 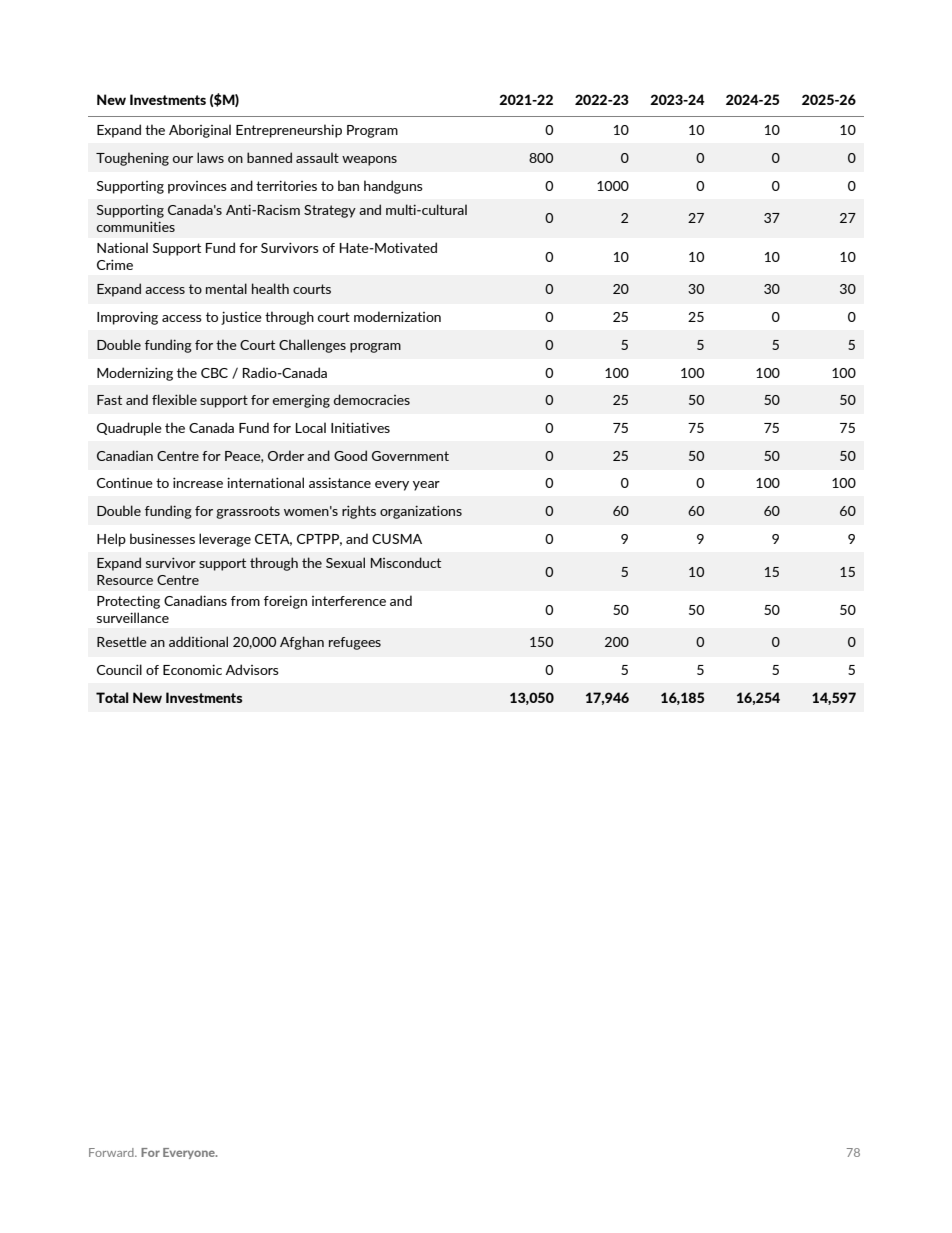 I want to click on banned, so click(x=269, y=157).
